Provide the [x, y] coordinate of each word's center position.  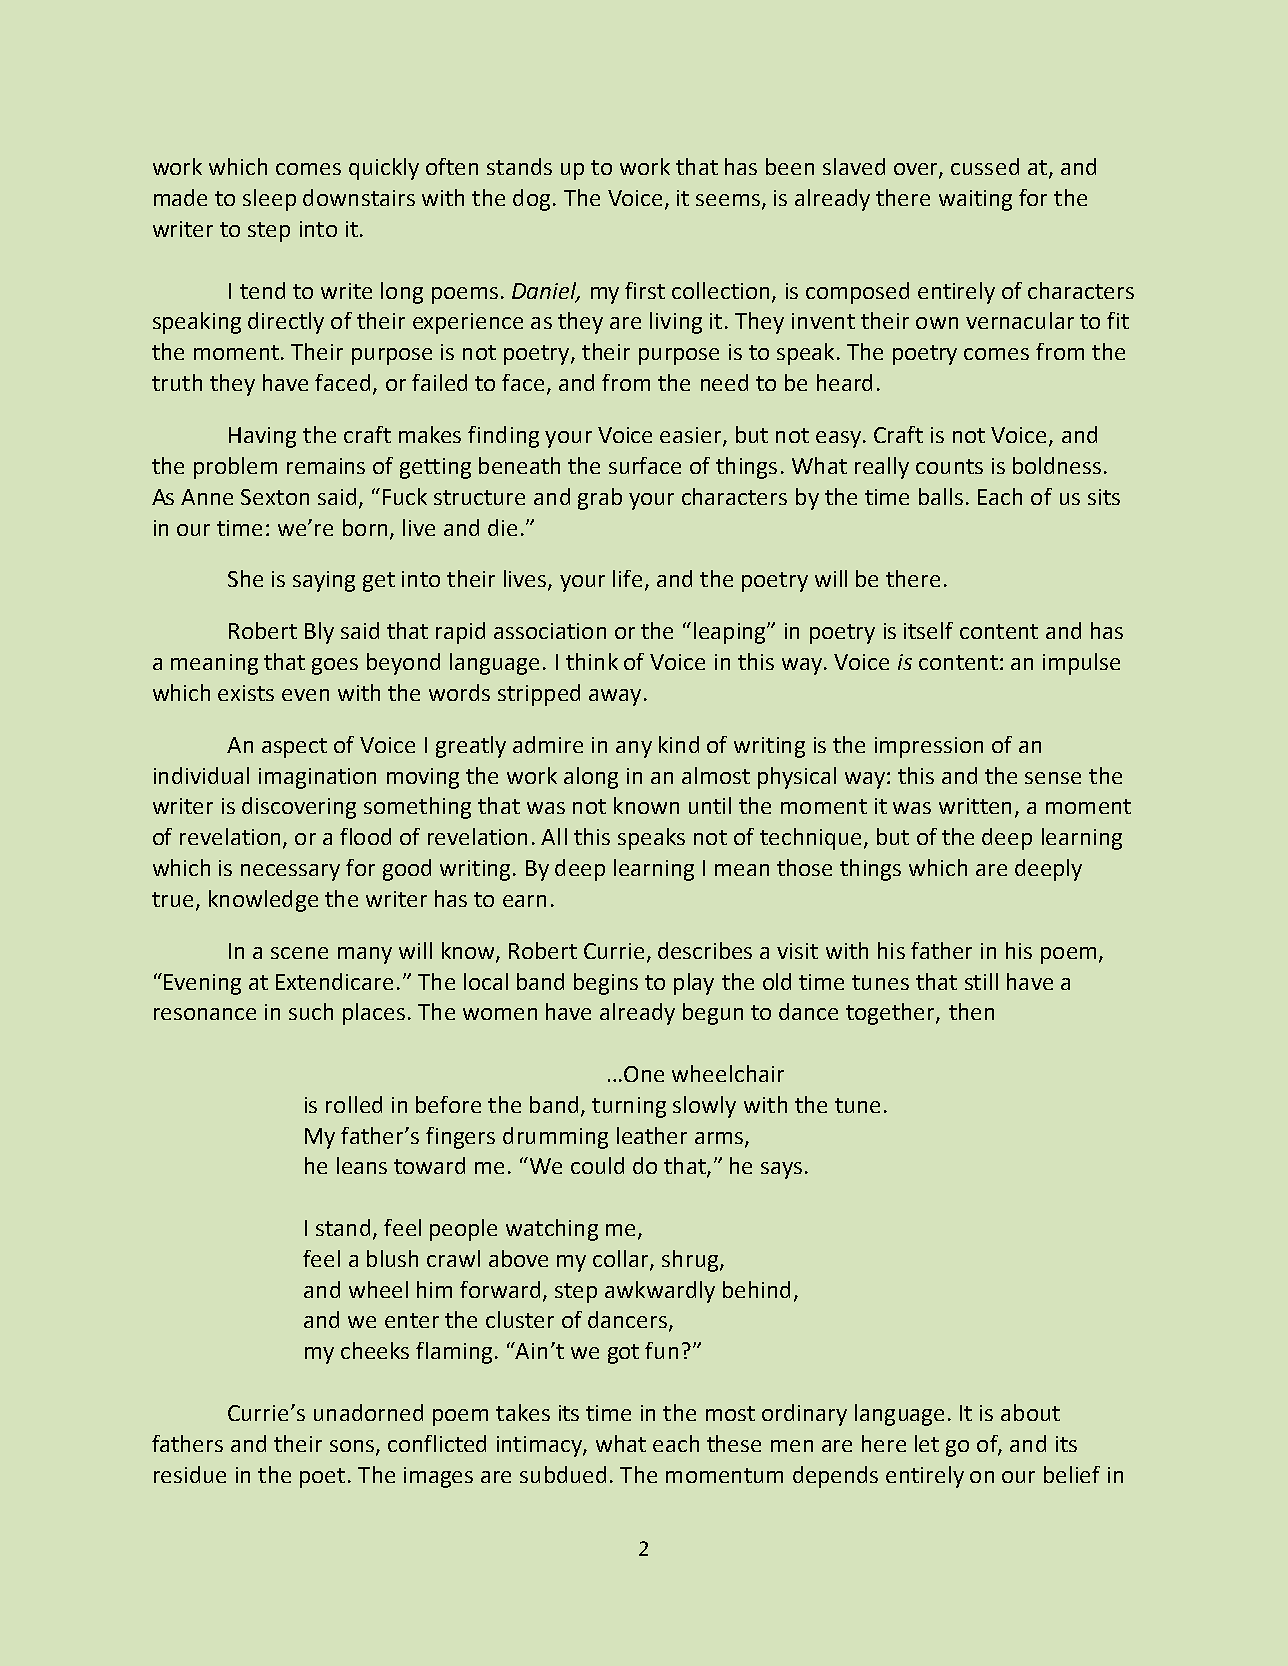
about [1030, 1412]
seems [729, 201]
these [734, 1443]
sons [353, 1447]
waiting [975, 200]
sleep [269, 200]
